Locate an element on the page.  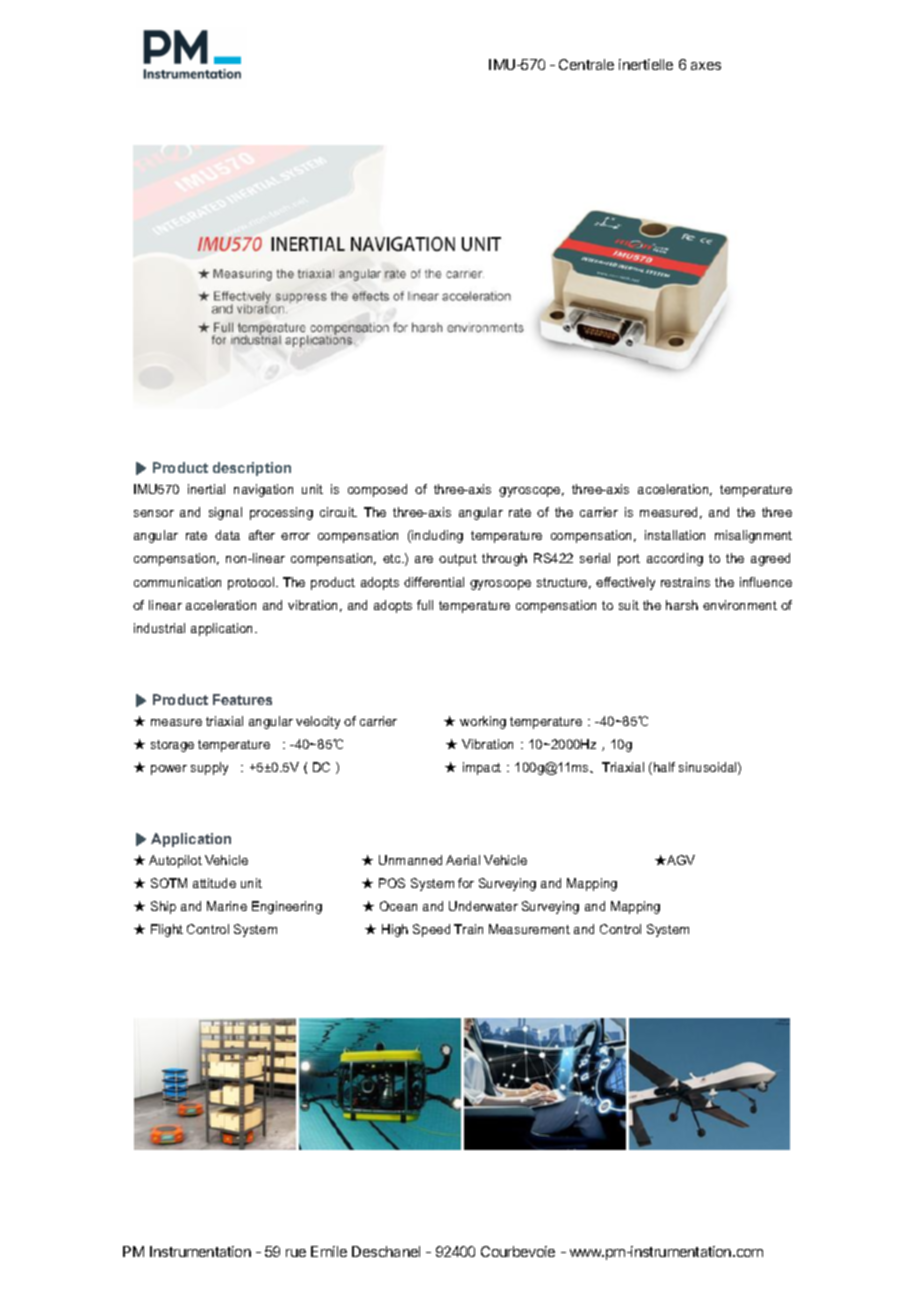
Underwater is located at coordinates (483, 906).
